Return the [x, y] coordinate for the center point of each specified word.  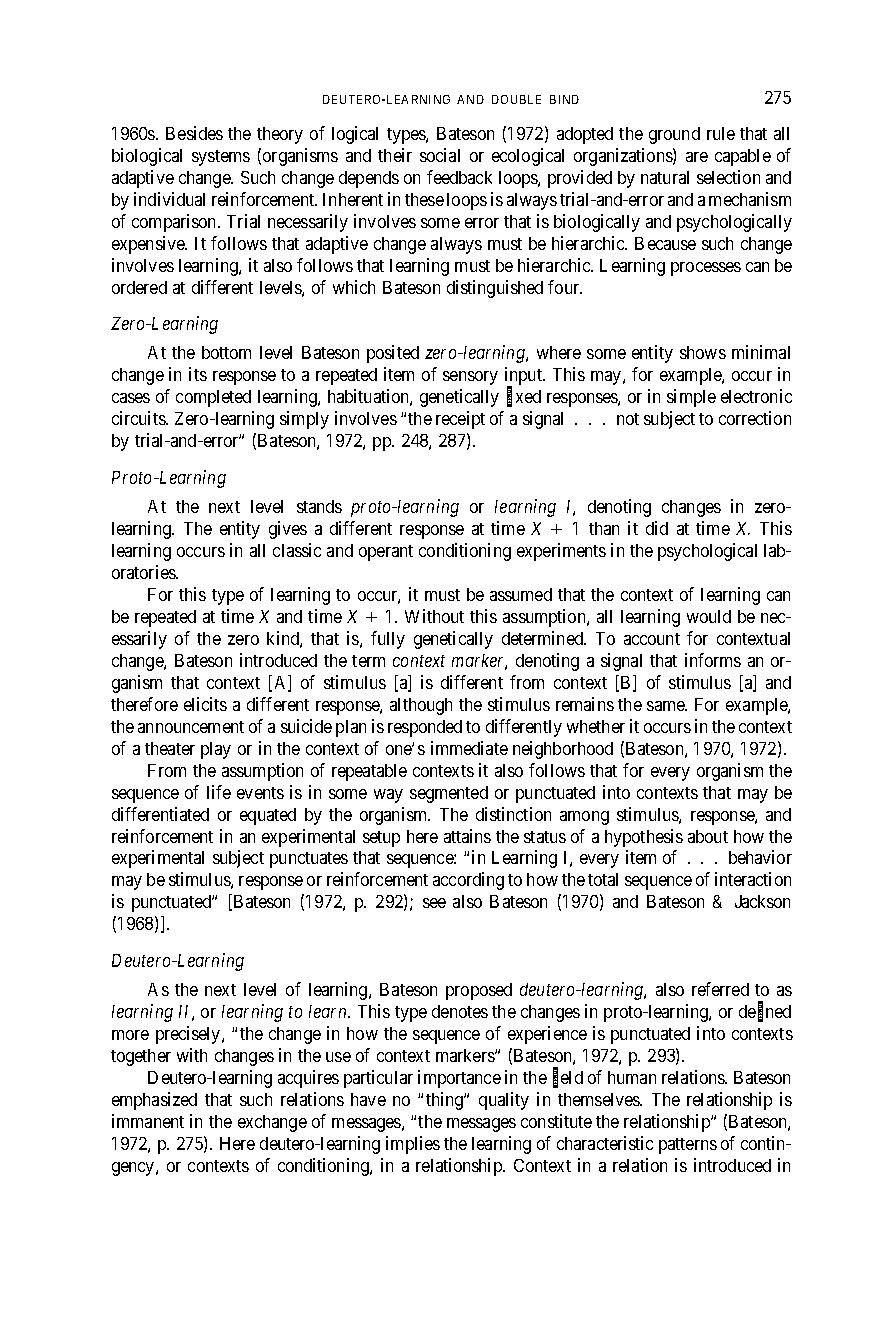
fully [388, 640]
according [468, 881]
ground [674, 135]
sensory [470, 378]
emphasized [154, 1101]
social [440, 155]
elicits [205, 704]
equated [268, 816]
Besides [194, 133]
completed [213, 398]
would [709, 616]
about [708, 836]
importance [459, 1079]
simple [691, 398]
